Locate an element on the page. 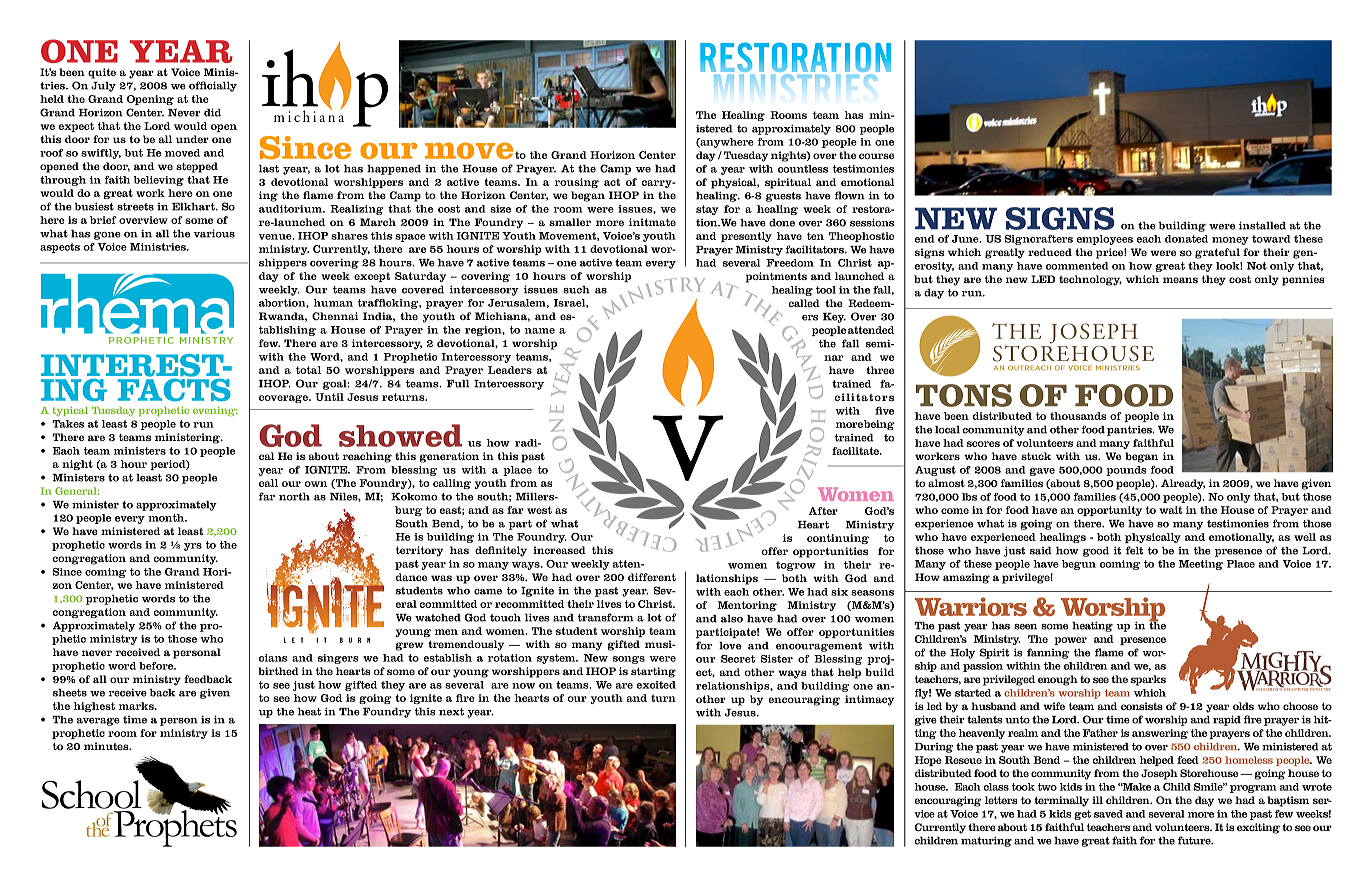  Chennai is located at coordinates (335, 316).
